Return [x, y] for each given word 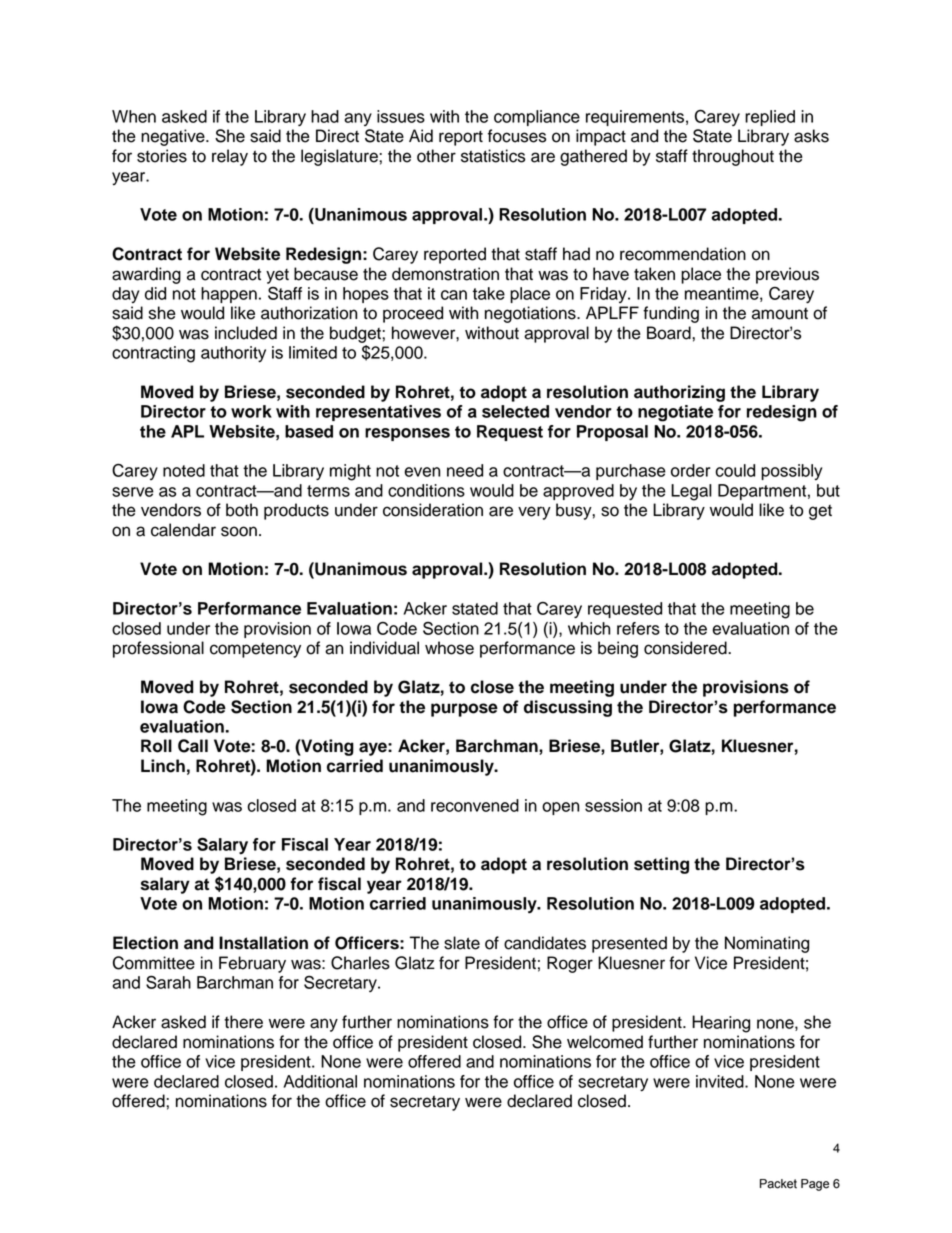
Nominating [767, 944]
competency [255, 650]
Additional [320, 1081]
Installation [263, 943]
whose [449, 648]
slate [462, 943]
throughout [733, 157]
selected [515, 411]
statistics [493, 156]
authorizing [679, 393]
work [251, 411]
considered [686, 648]
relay [230, 157]
